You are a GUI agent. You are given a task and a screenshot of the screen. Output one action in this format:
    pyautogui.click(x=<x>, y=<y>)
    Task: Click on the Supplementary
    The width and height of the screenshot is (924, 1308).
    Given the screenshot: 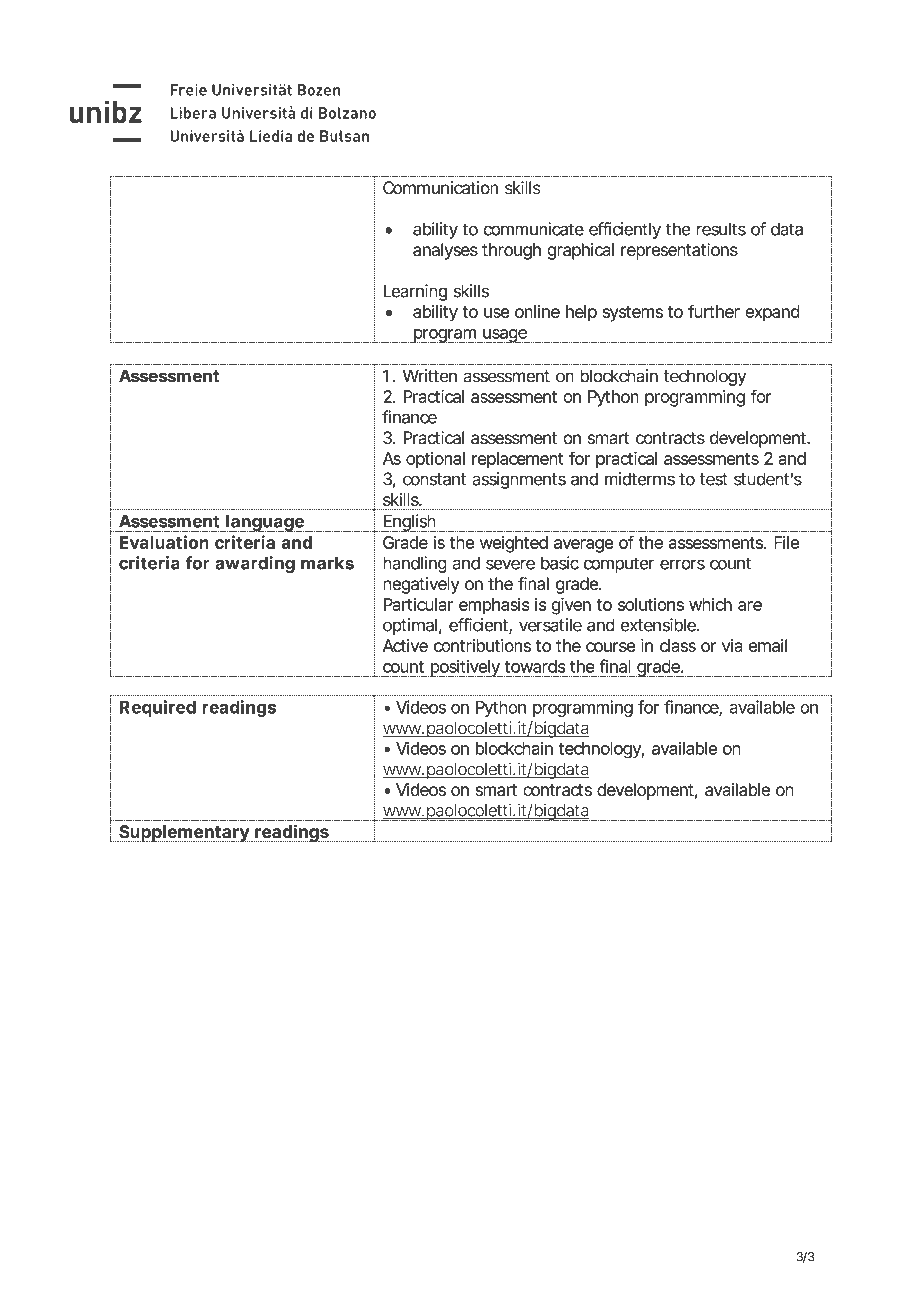 What is the action you would take?
    pyautogui.click(x=184, y=834)
